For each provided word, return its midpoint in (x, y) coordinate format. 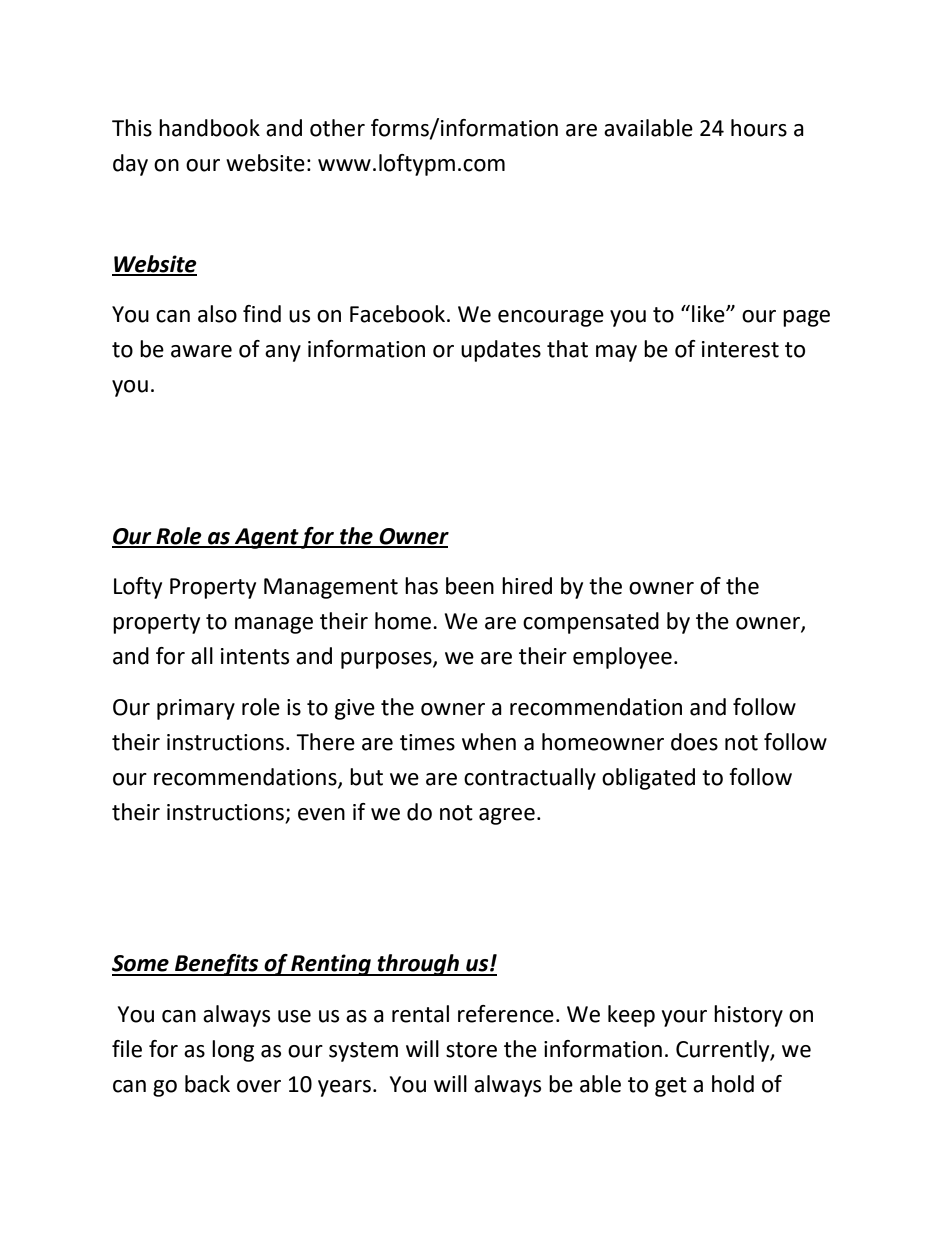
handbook (209, 128)
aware (201, 351)
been (470, 586)
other (337, 128)
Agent (266, 538)
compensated (591, 623)
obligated (648, 779)
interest (740, 349)
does (694, 742)
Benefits (217, 965)
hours (759, 128)
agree (507, 816)
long (233, 1051)
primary (196, 709)
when (489, 742)
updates (501, 351)
